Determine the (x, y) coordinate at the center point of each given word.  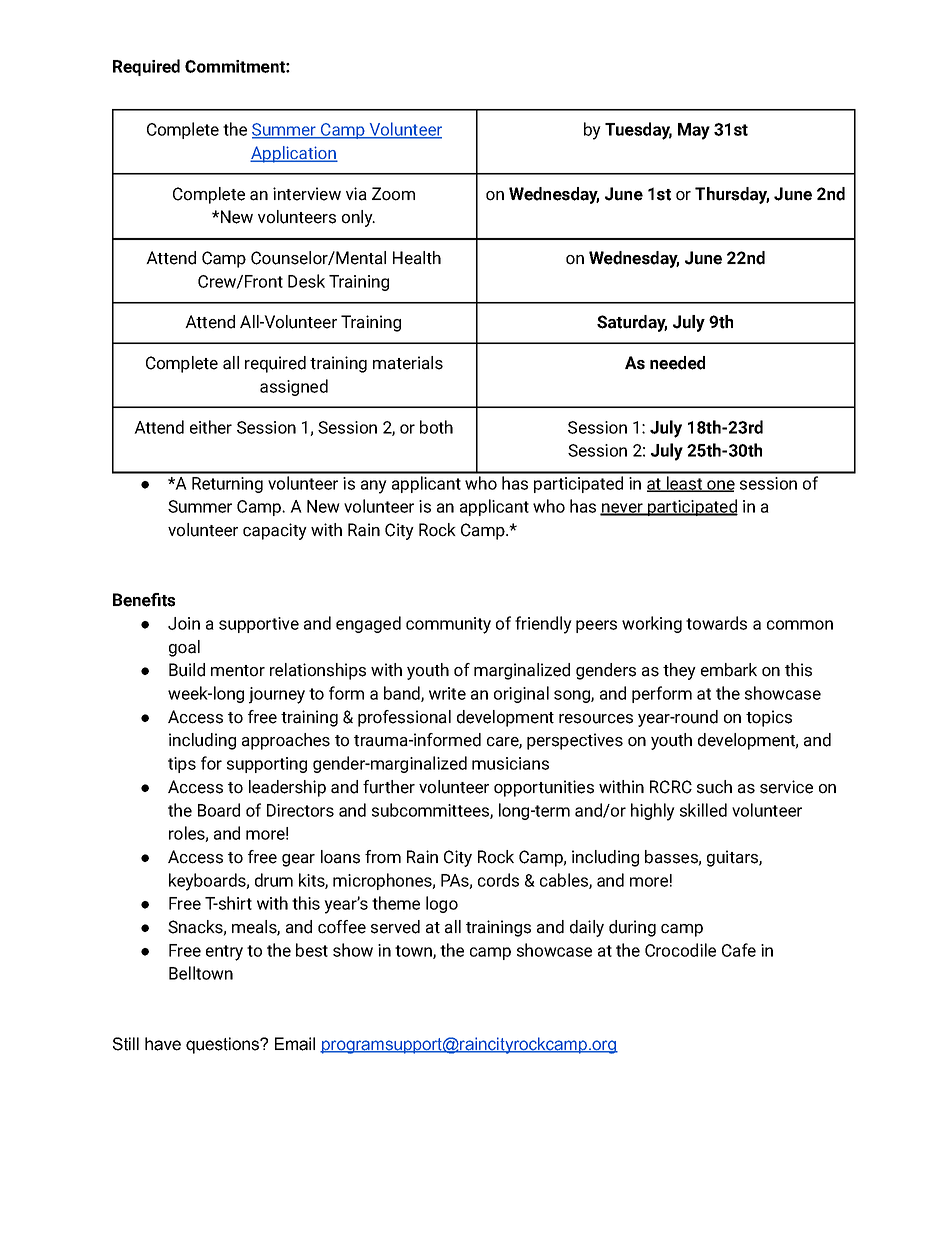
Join (184, 623)
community (448, 625)
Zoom (393, 194)
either (211, 427)
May (694, 131)
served (395, 927)
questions (223, 1045)
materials (408, 363)
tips (182, 765)
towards (716, 623)
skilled (703, 810)
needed (677, 363)
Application (294, 154)
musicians (510, 763)
